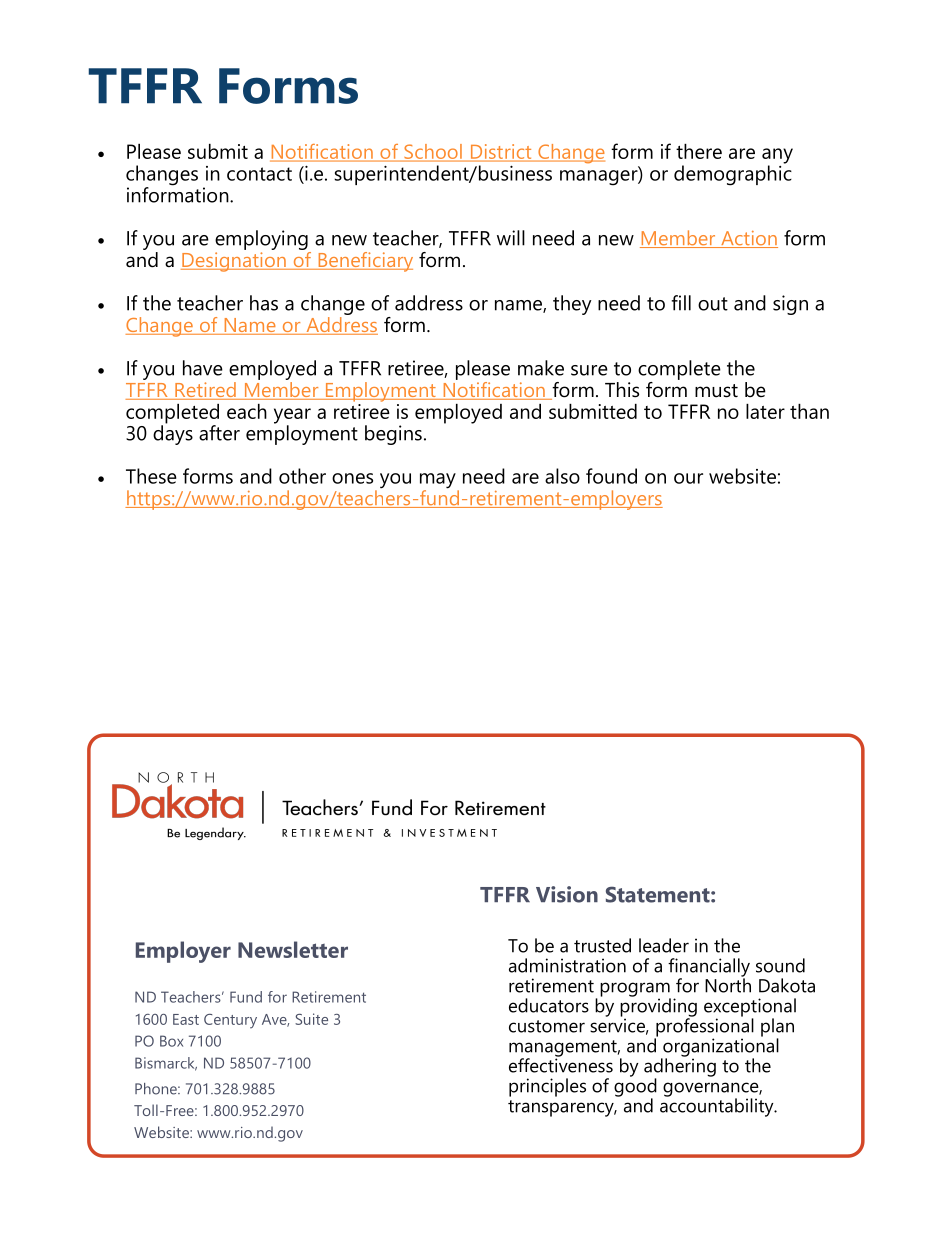 The width and height of the document is (952, 1233). What do you see at coordinates (688, 478) in the document?
I see `our` at bounding box center [688, 478].
